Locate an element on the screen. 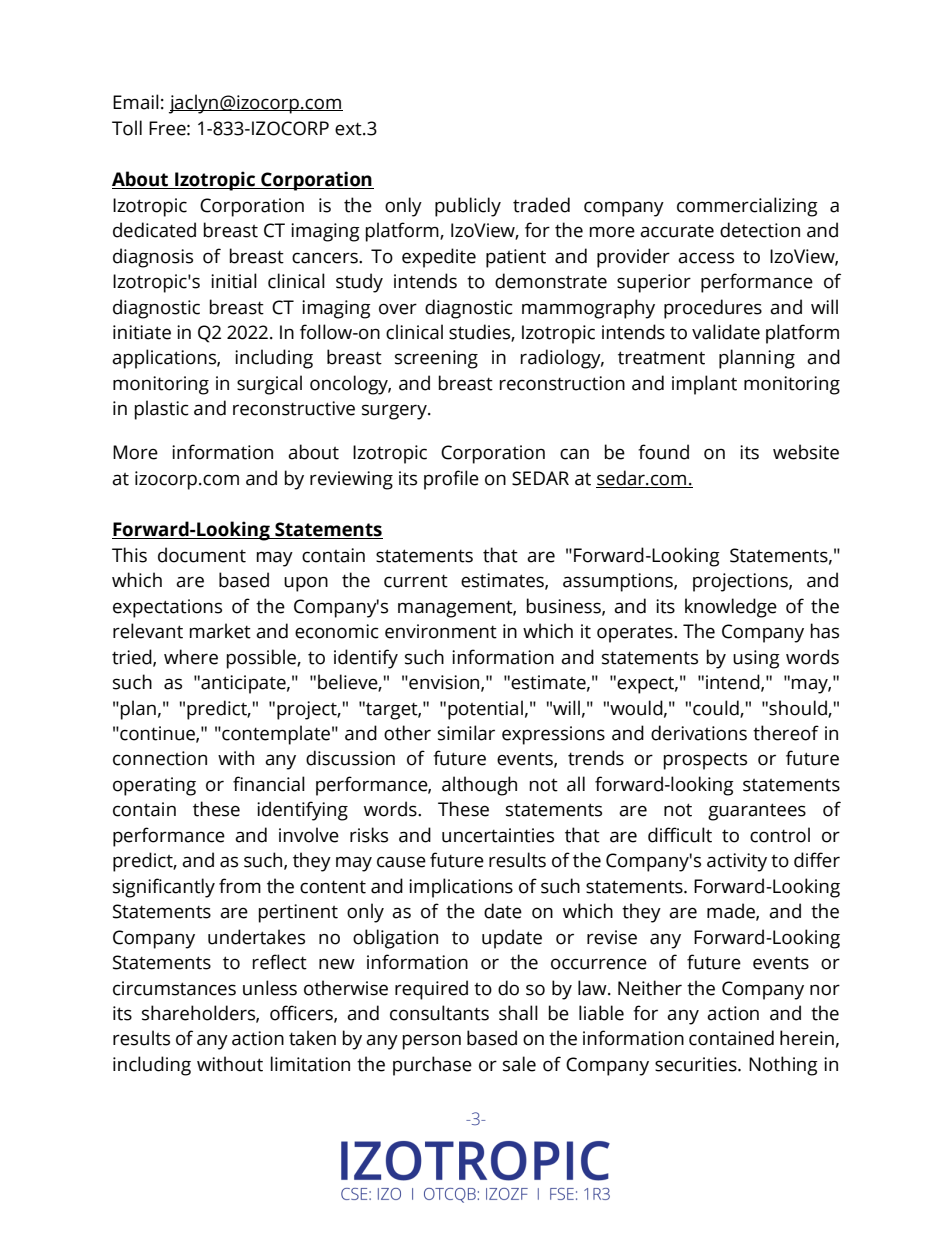 The height and width of the screenshot is (1233, 952). publicly is located at coordinates (468, 207).
